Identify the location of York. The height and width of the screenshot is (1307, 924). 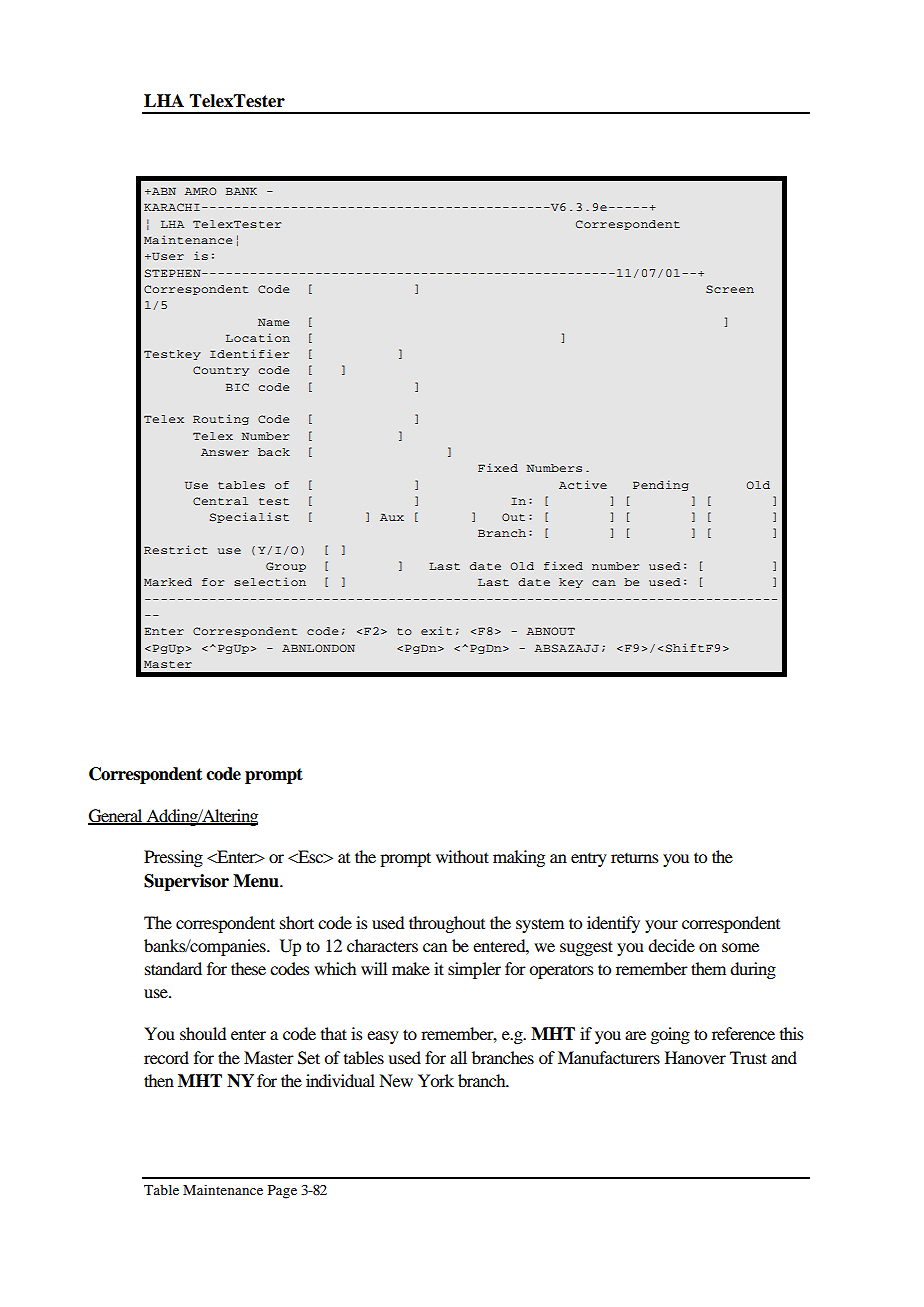
(436, 1080).
